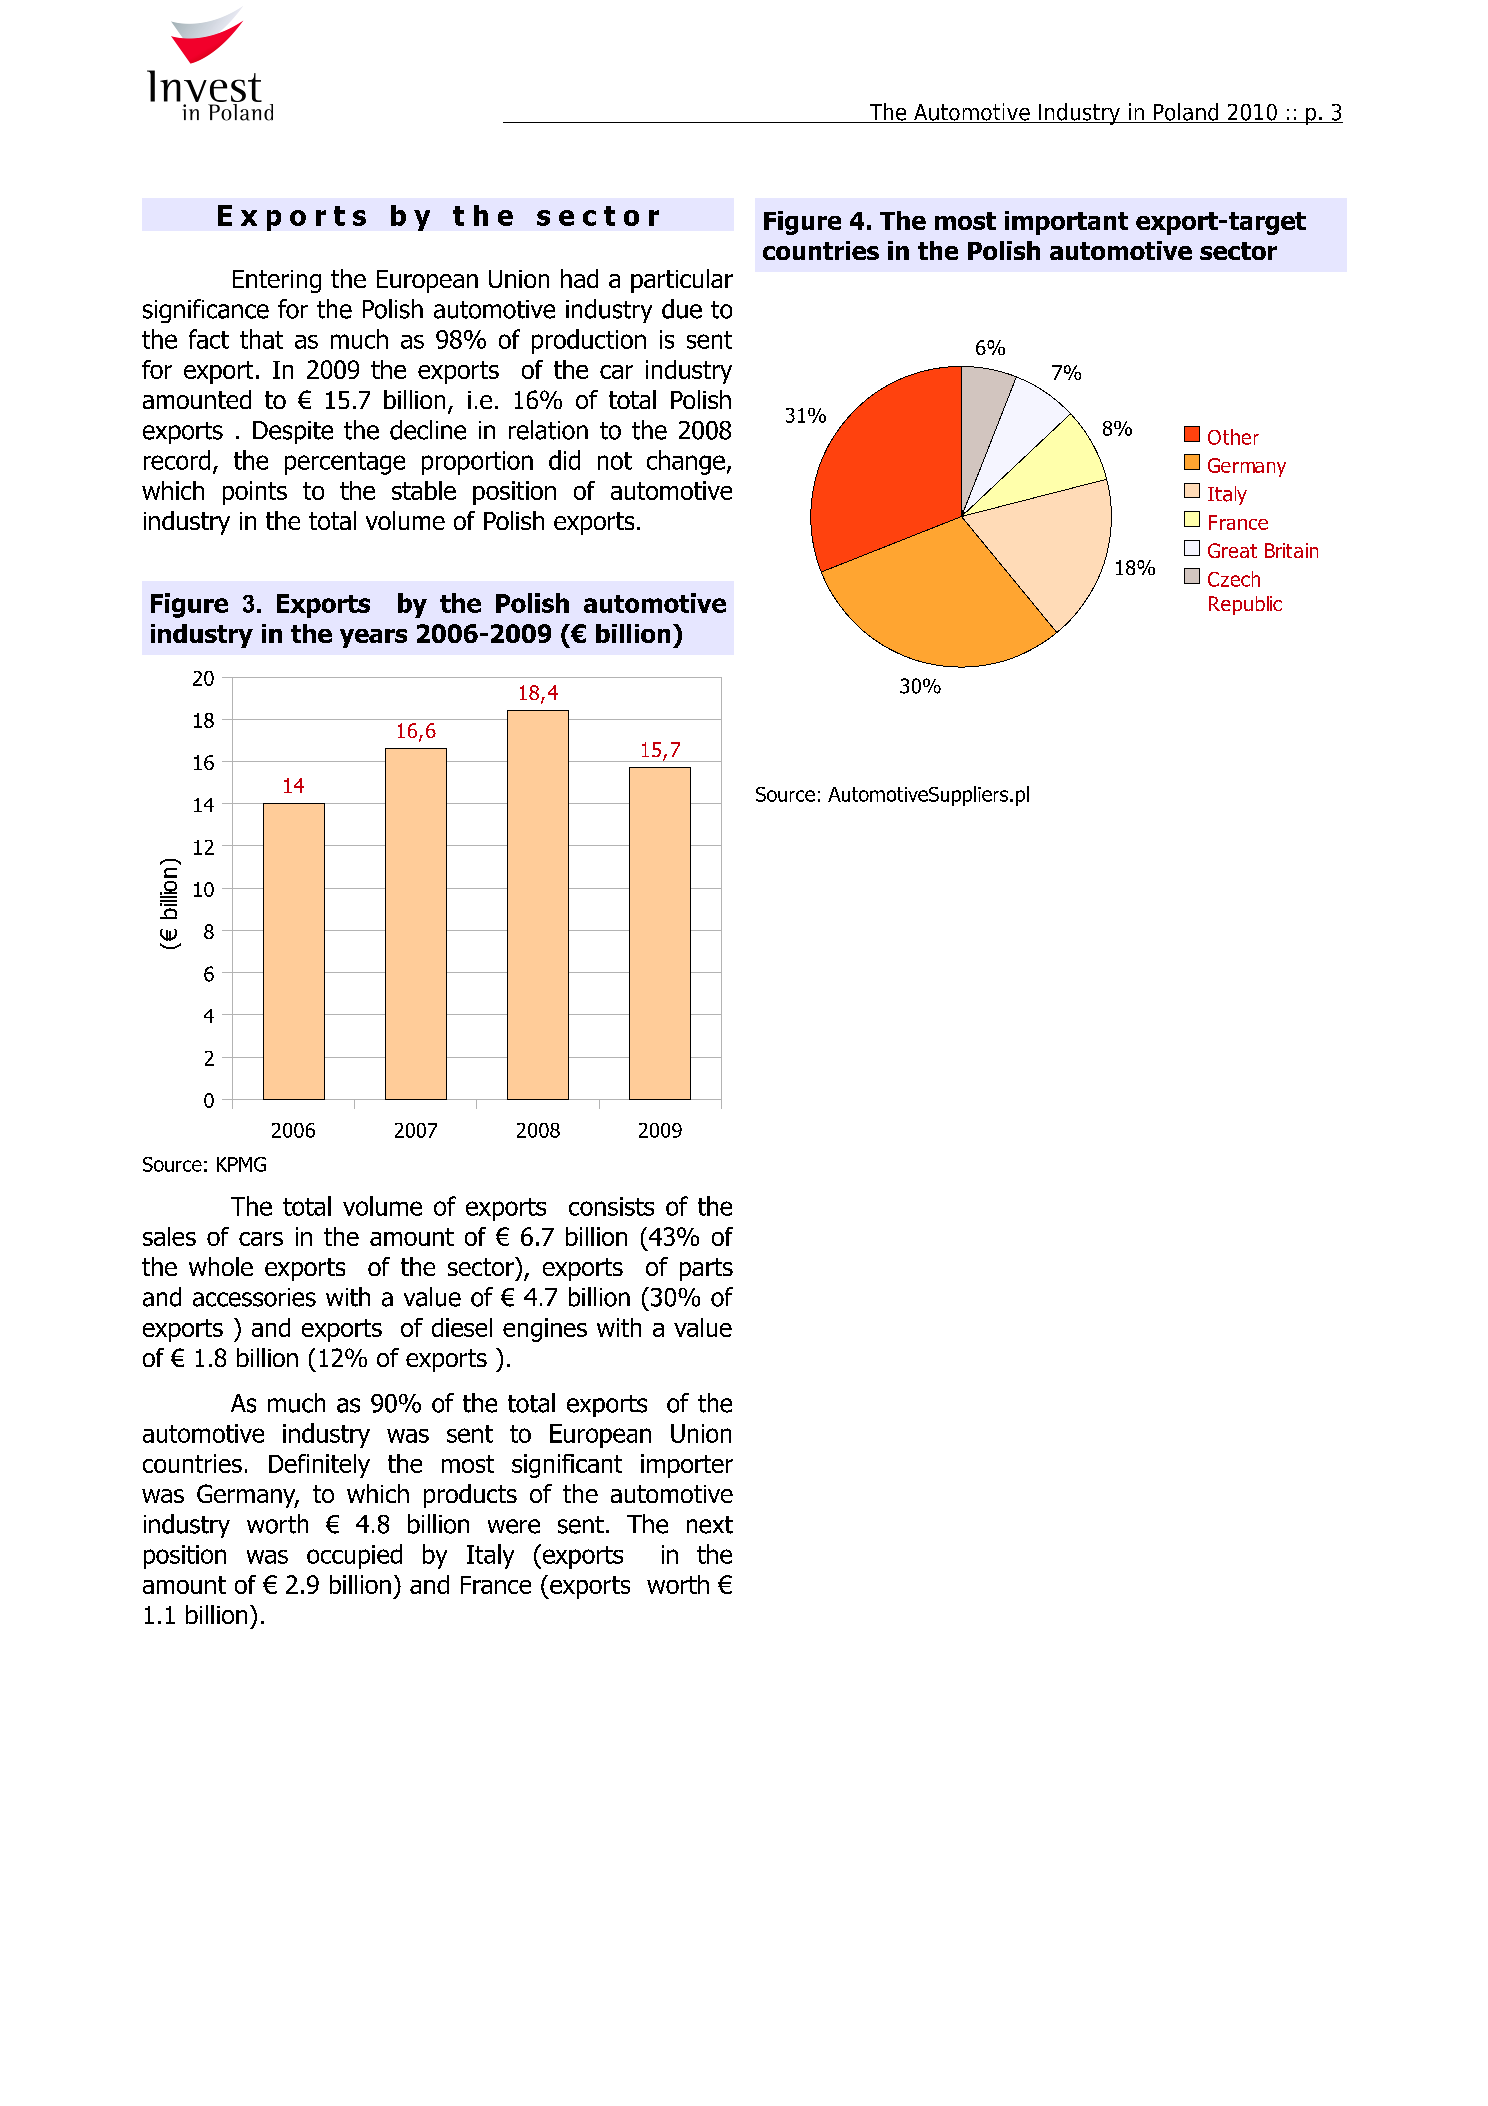  What do you see at coordinates (1245, 605) in the document?
I see `Republic` at bounding box center [1245, 605].
